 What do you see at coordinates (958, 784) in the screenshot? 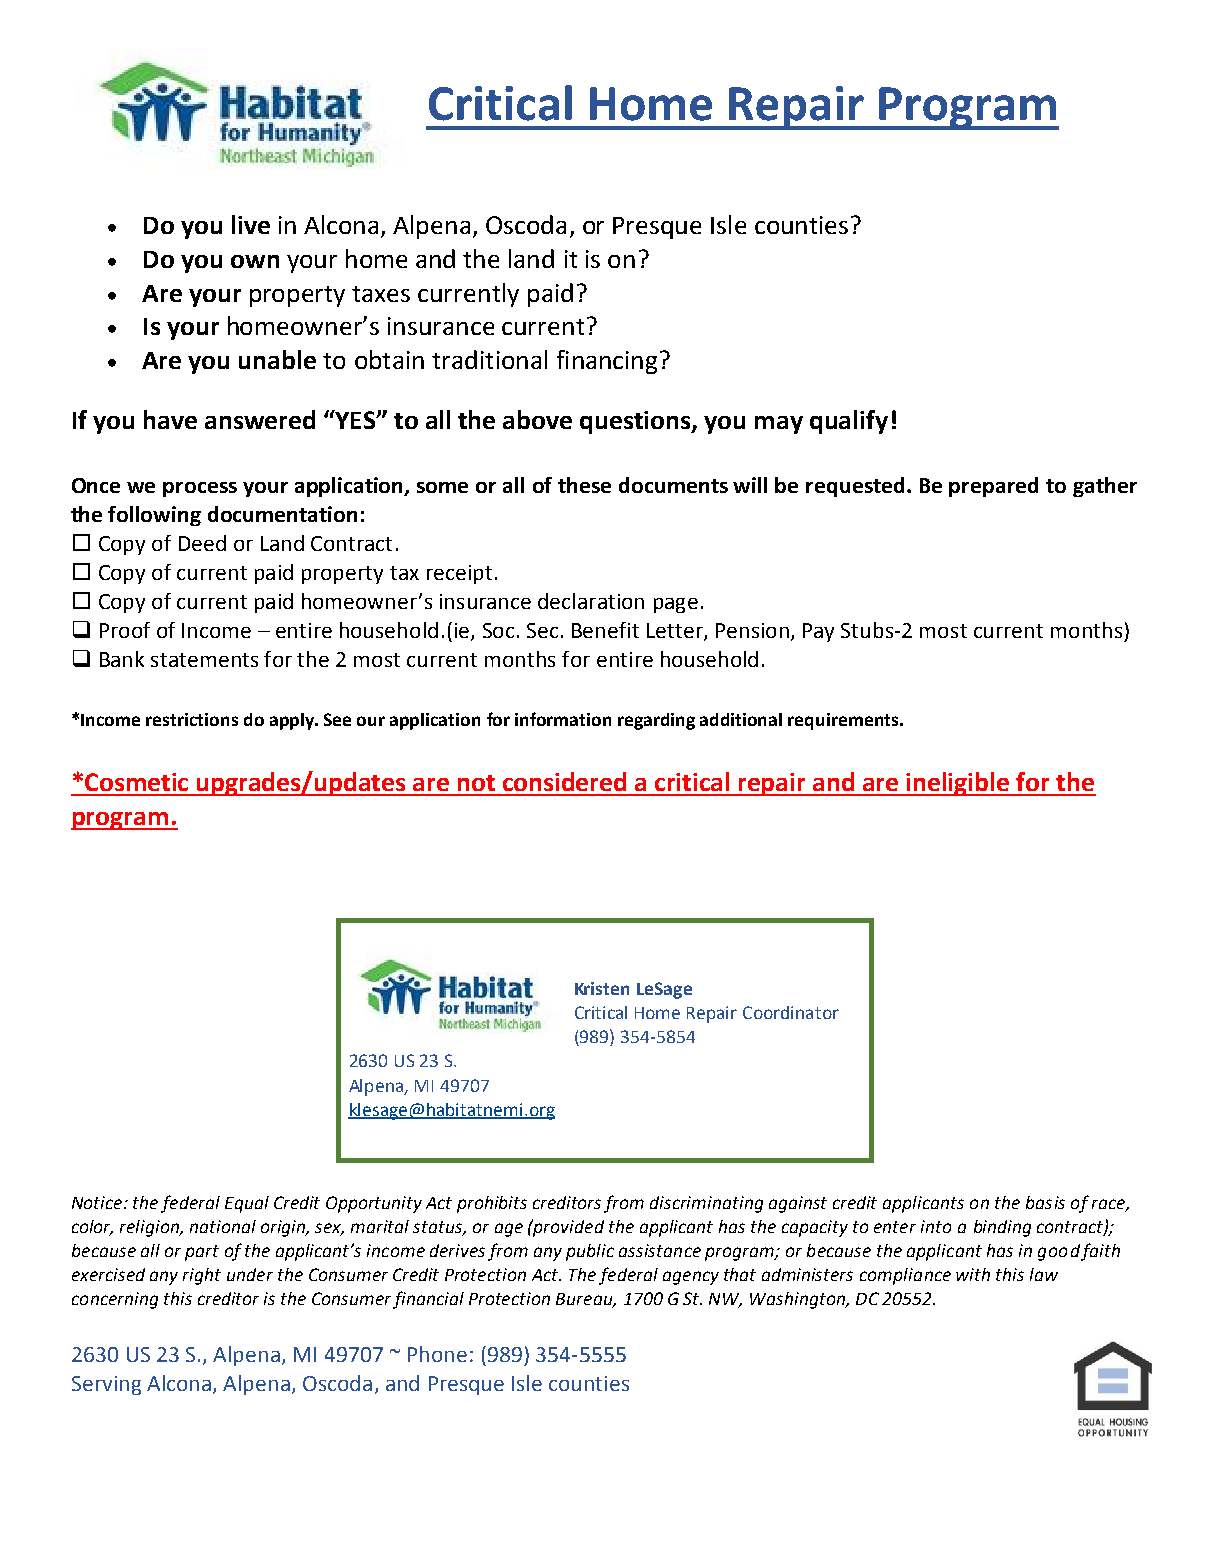
I see `ineligible` at bounding box center [958, 784].
